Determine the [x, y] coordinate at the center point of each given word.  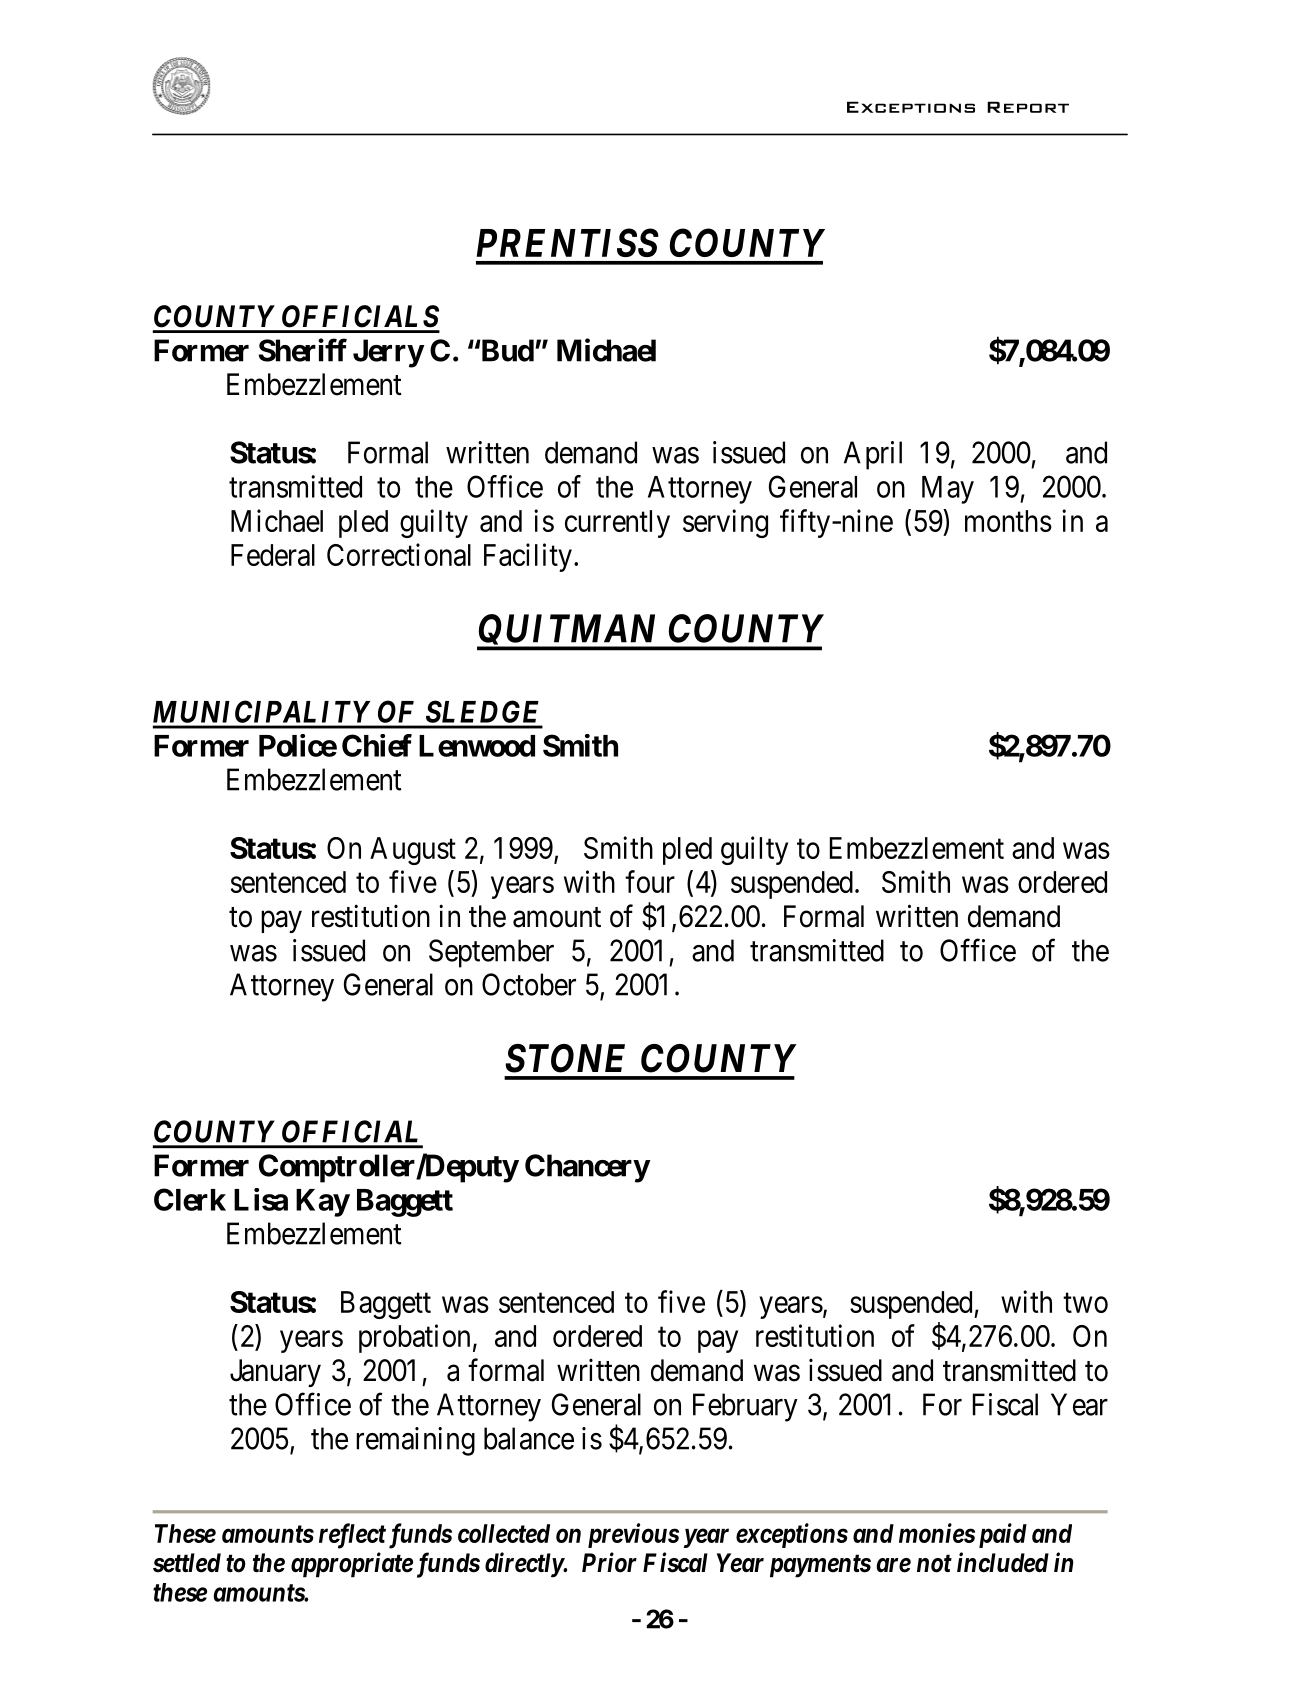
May [948, 490]
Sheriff [303, 350]
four [650, 881]
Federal [273, 555]
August [413, 851]
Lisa [261, 1199]
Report [1028, 107]
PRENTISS [567, 242]
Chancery [587, 1168]
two [1085, 1303]
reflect [352, 1536]
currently [617, 524]
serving [725, 523]
